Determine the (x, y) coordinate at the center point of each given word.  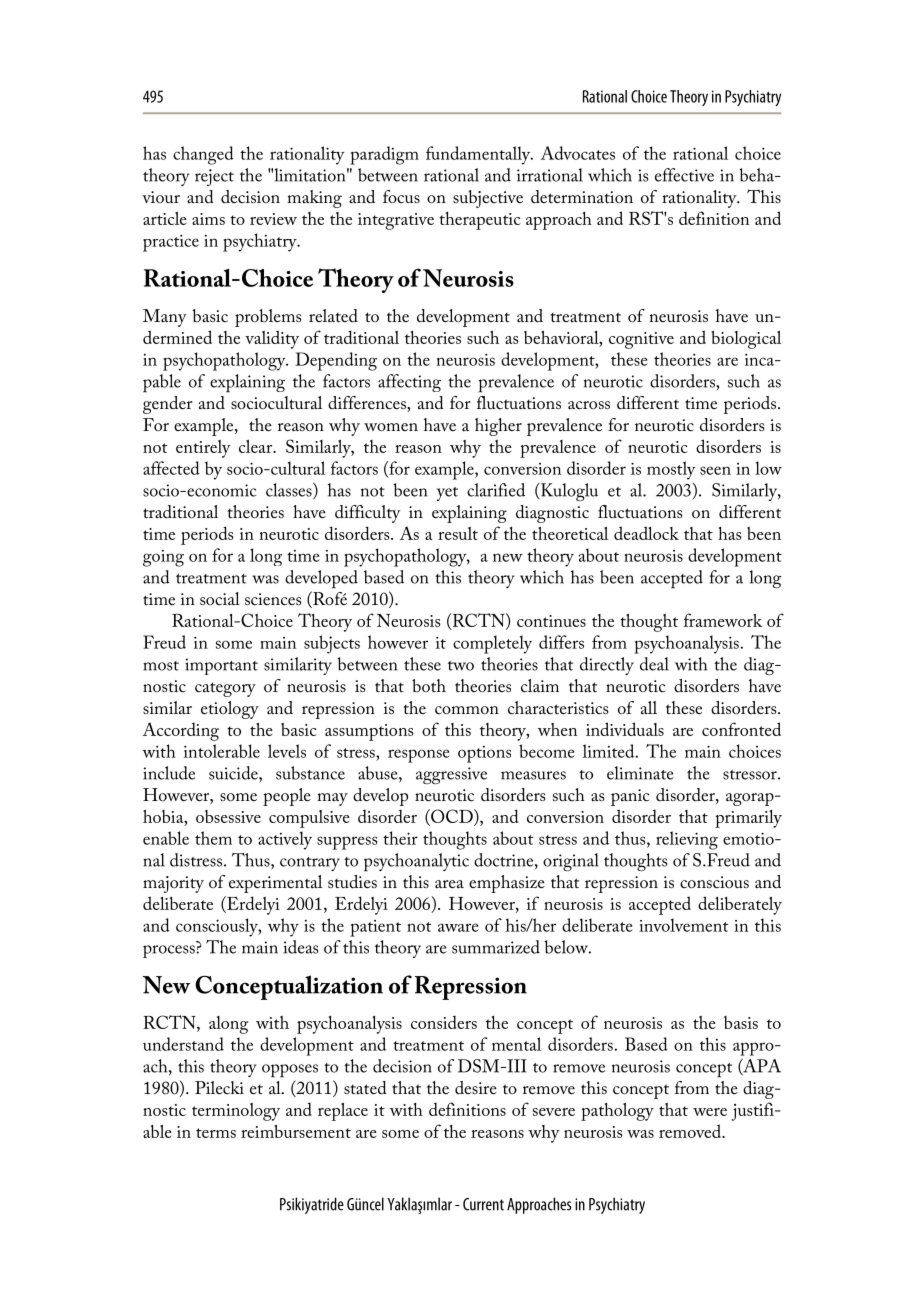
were (710, 1112)
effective (684, 175)
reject (214, 177)
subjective (488, 199)
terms (216, 1133)
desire (476, 1088)
